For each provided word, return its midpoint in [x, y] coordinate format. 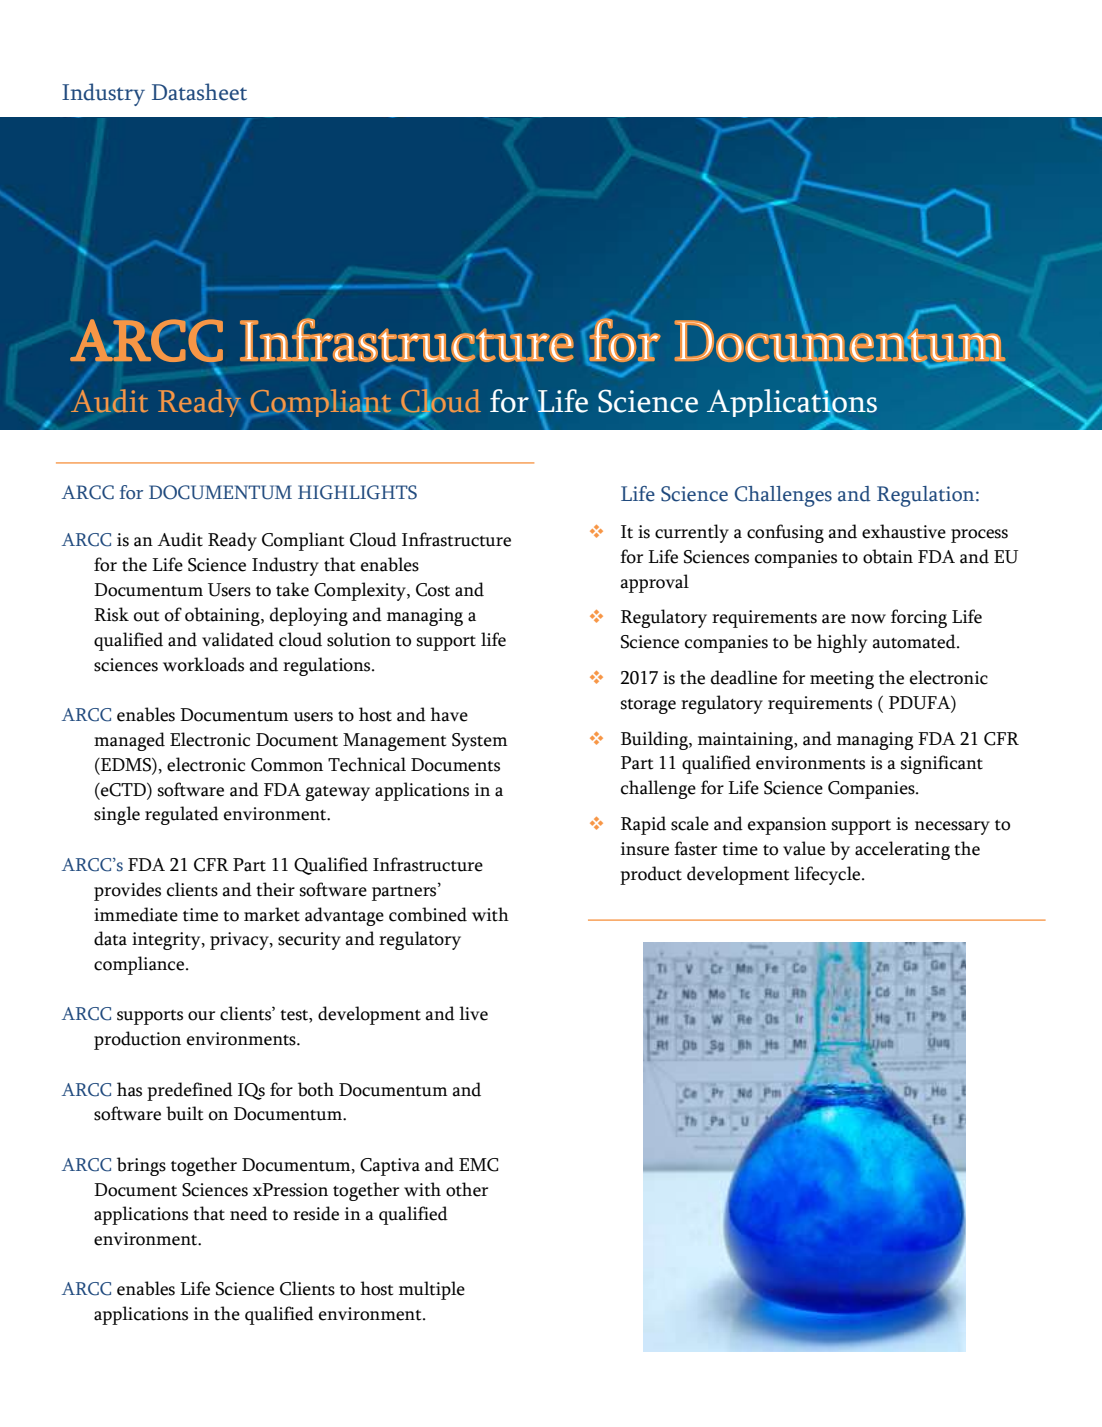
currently [692, 533]
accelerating [902, 850]
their [275, 889]
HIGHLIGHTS [357, 492]
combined [428, 914]
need [249, 1213]
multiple [432, 1290]
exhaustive [904, 531]
